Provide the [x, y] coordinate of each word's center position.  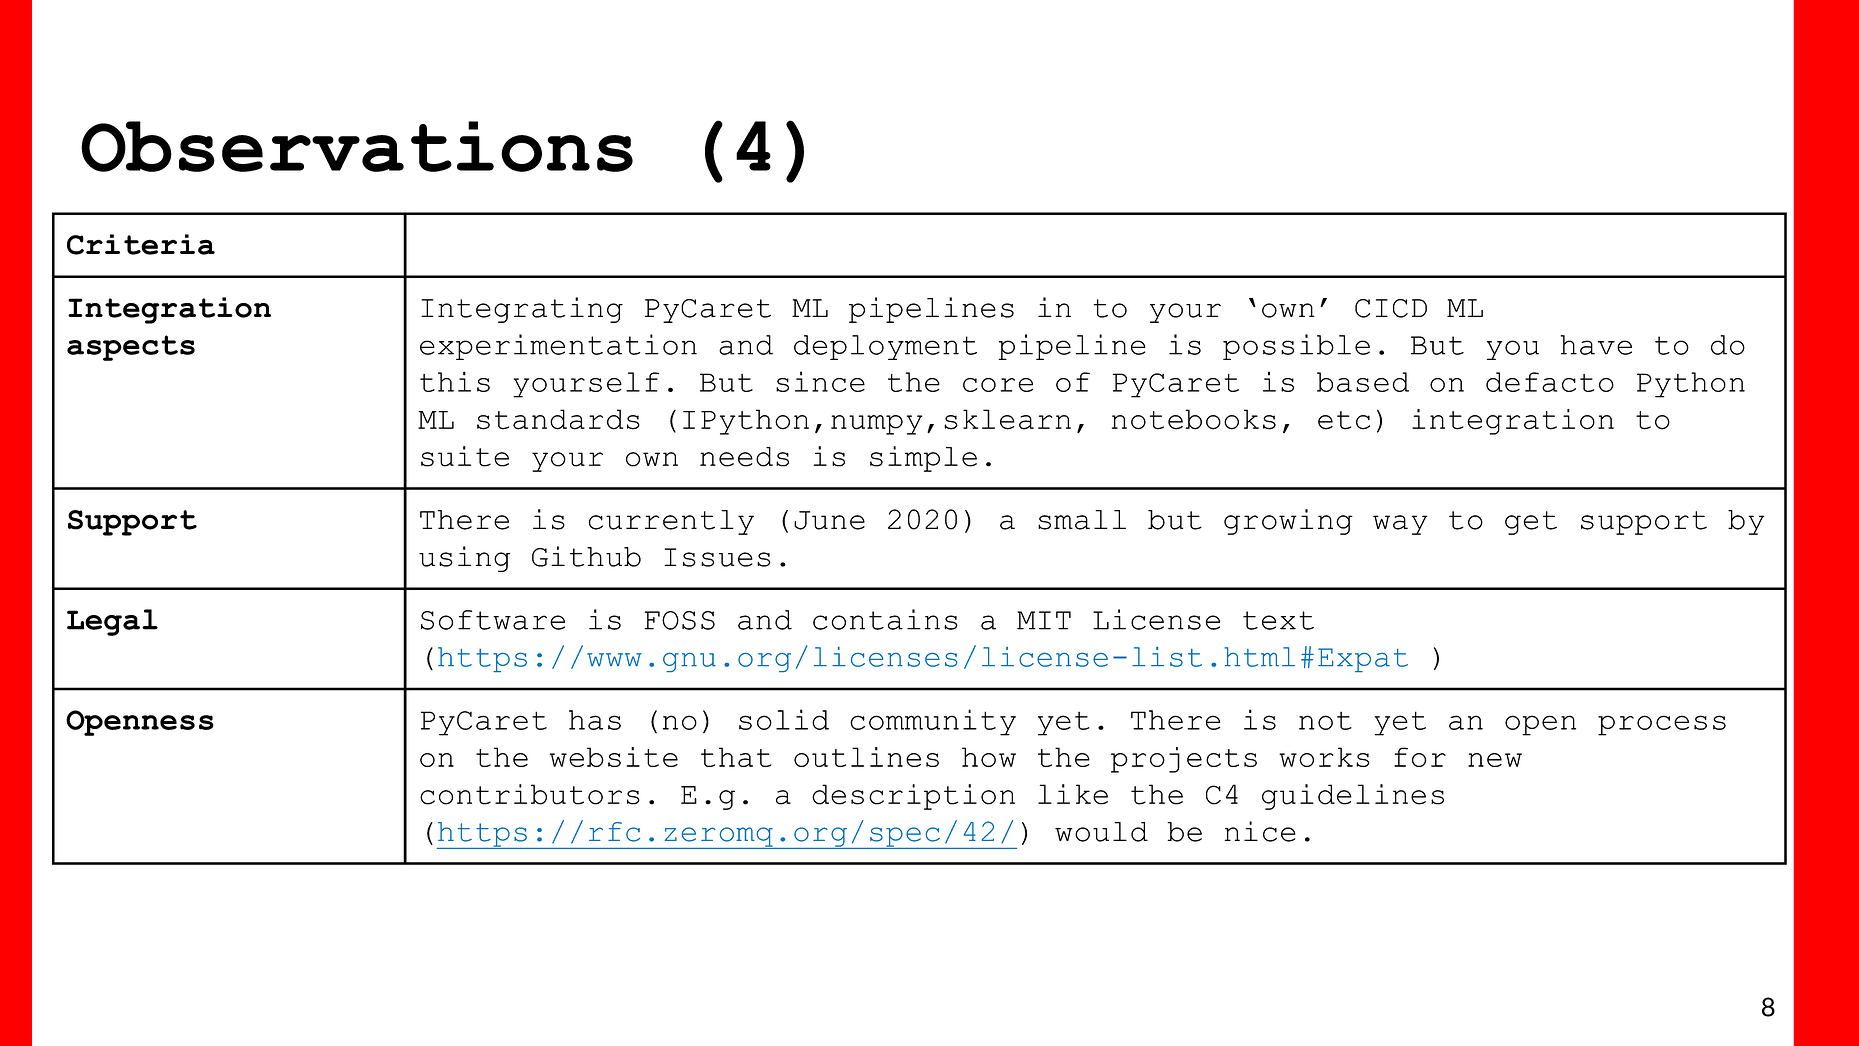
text [1278, 620]
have [1596, 345]
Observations [357, 146]
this [455, 381]
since [820, 381]
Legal [112, 622]
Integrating [522, 310]
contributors [530, 794]
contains [885, 619]
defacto [1550, 382]
